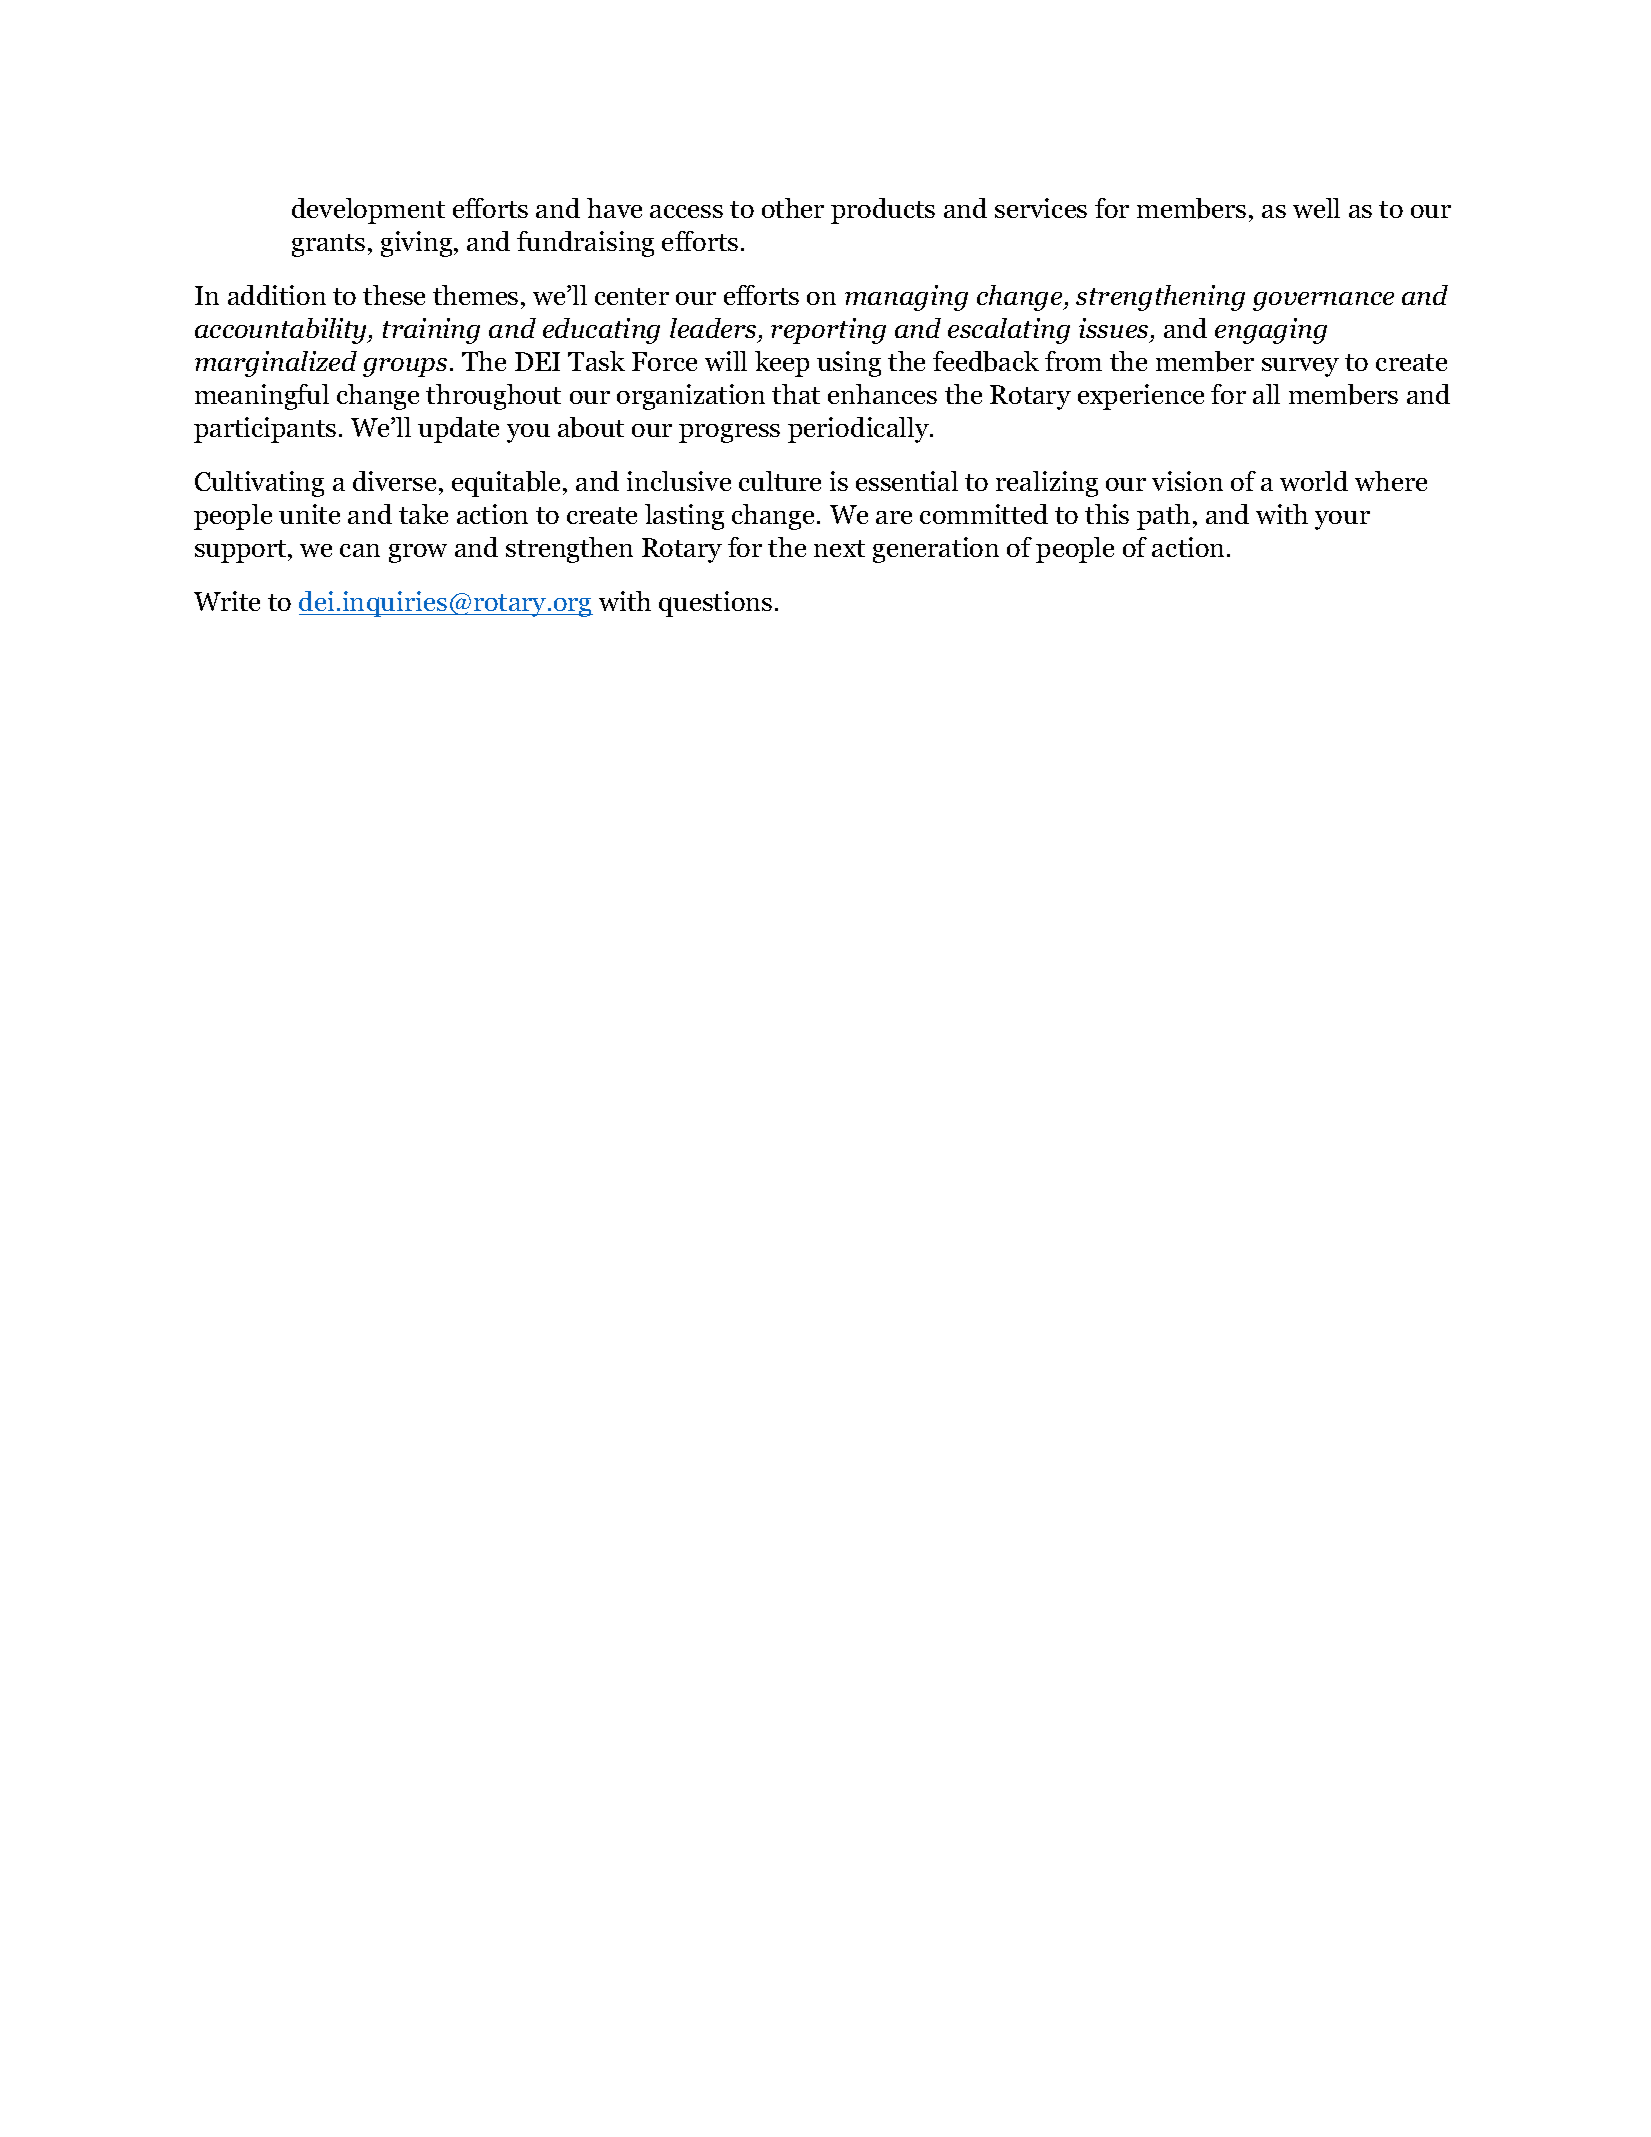 Image resolution: width=1651 pixels, height=2137 pixels. Describe the element at coordinates (1314, 481) in the page. I see `world` at that location.
